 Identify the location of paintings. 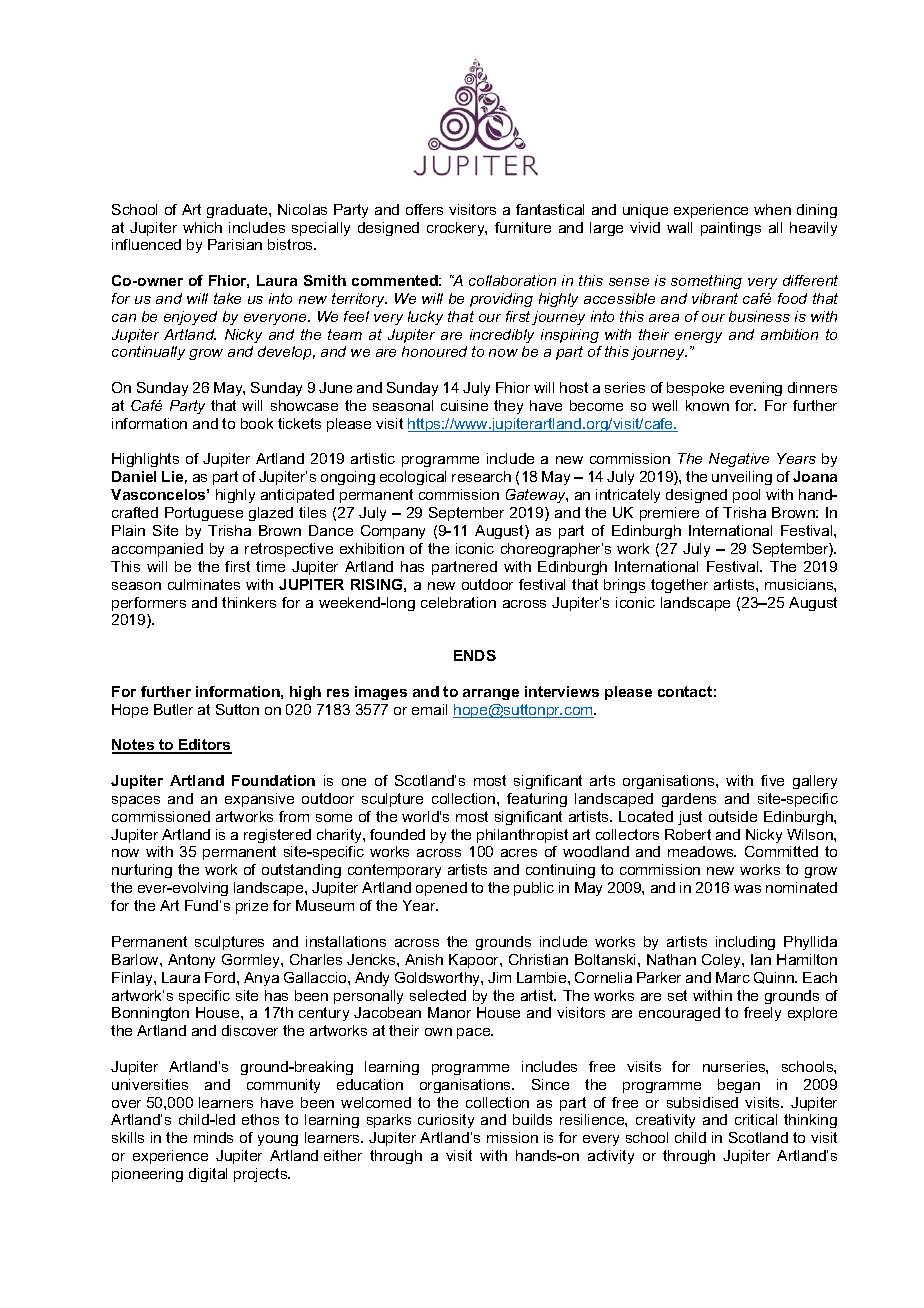
(731, 229).
